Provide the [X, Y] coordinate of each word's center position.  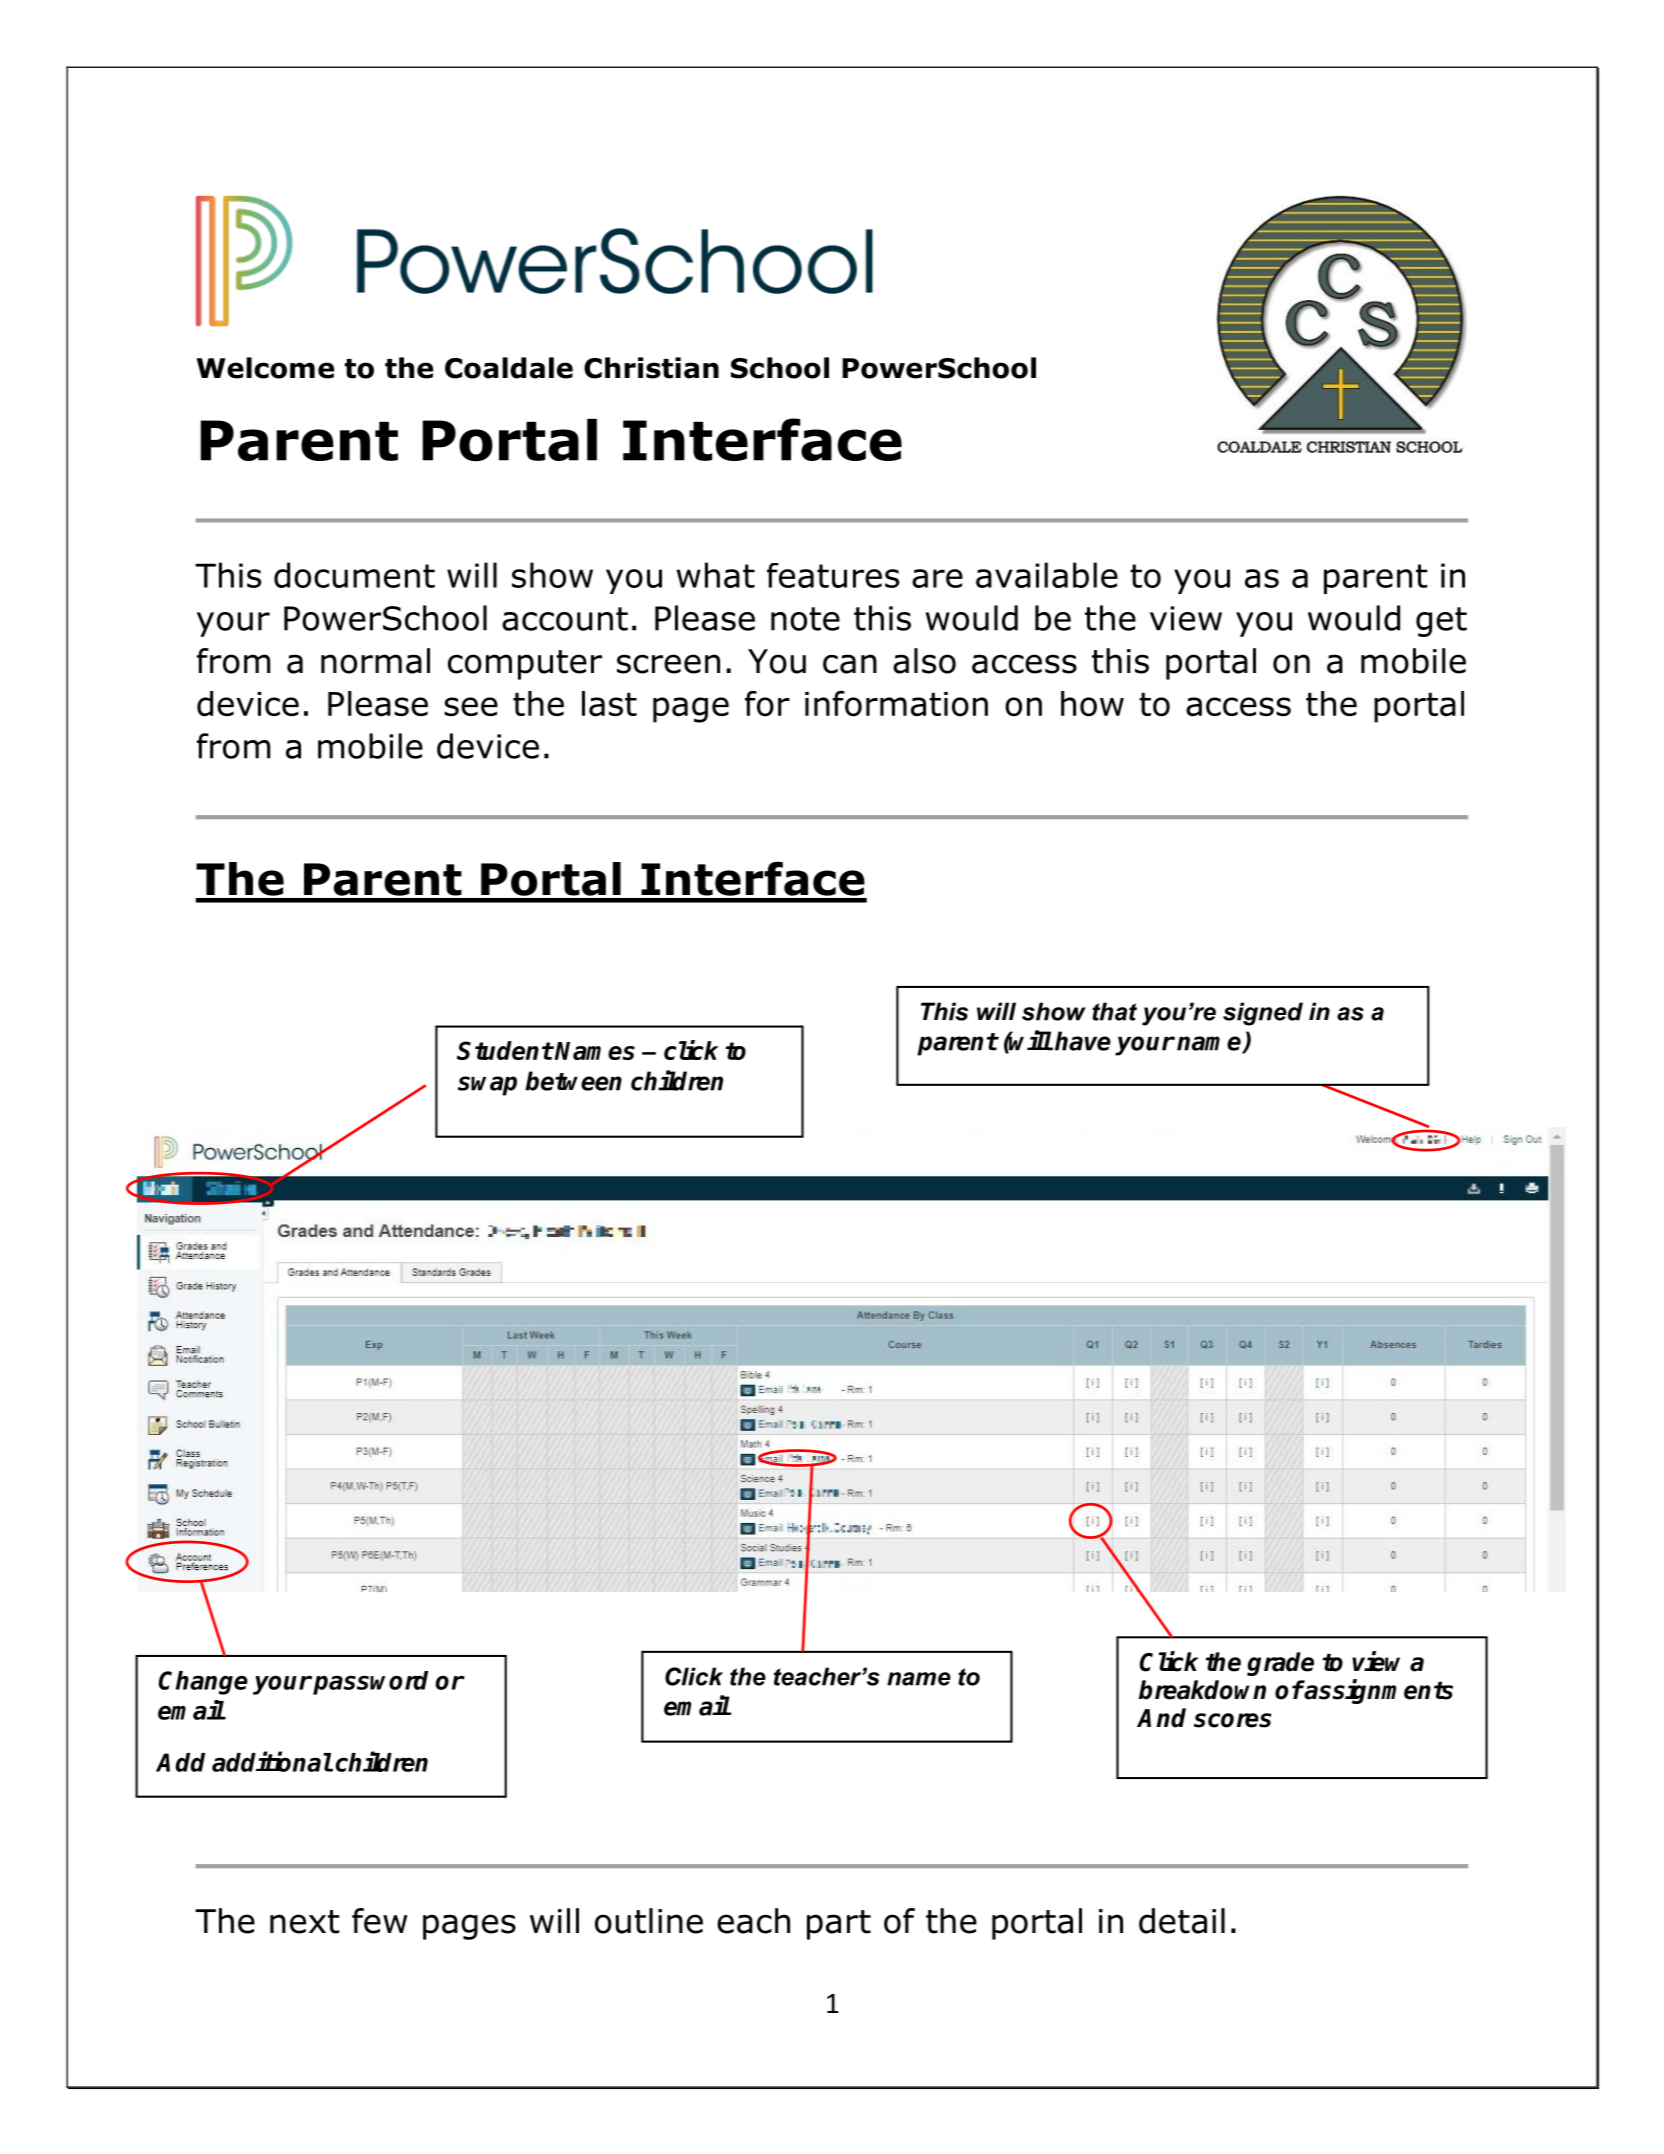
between [573, 1081]
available [1047, 575]
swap [487, 1086]
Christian [651, 368]
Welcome [265, 368]
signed [1263, 1014]
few [379, 1921]
